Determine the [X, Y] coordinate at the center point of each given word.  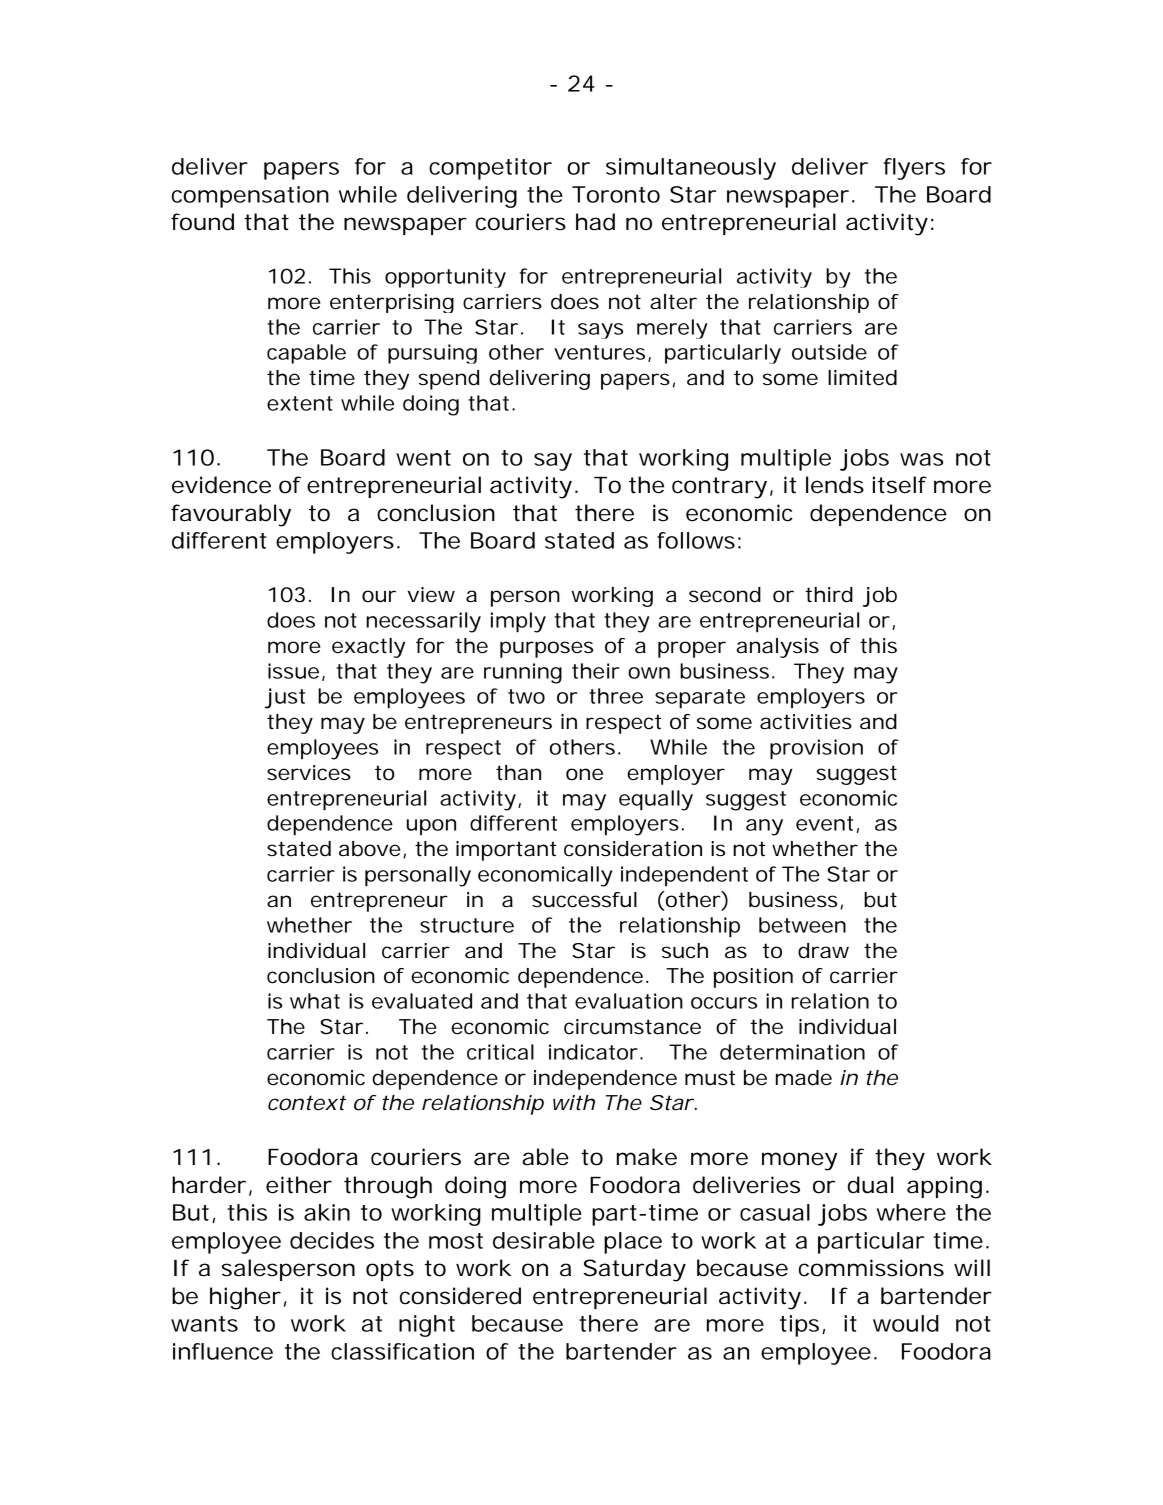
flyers [914, 169]
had [595, 222]
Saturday [634, 1270]
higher [245, 1298]
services [309, 773]
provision [816, 749]
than [518, 773]
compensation [250, 197]
